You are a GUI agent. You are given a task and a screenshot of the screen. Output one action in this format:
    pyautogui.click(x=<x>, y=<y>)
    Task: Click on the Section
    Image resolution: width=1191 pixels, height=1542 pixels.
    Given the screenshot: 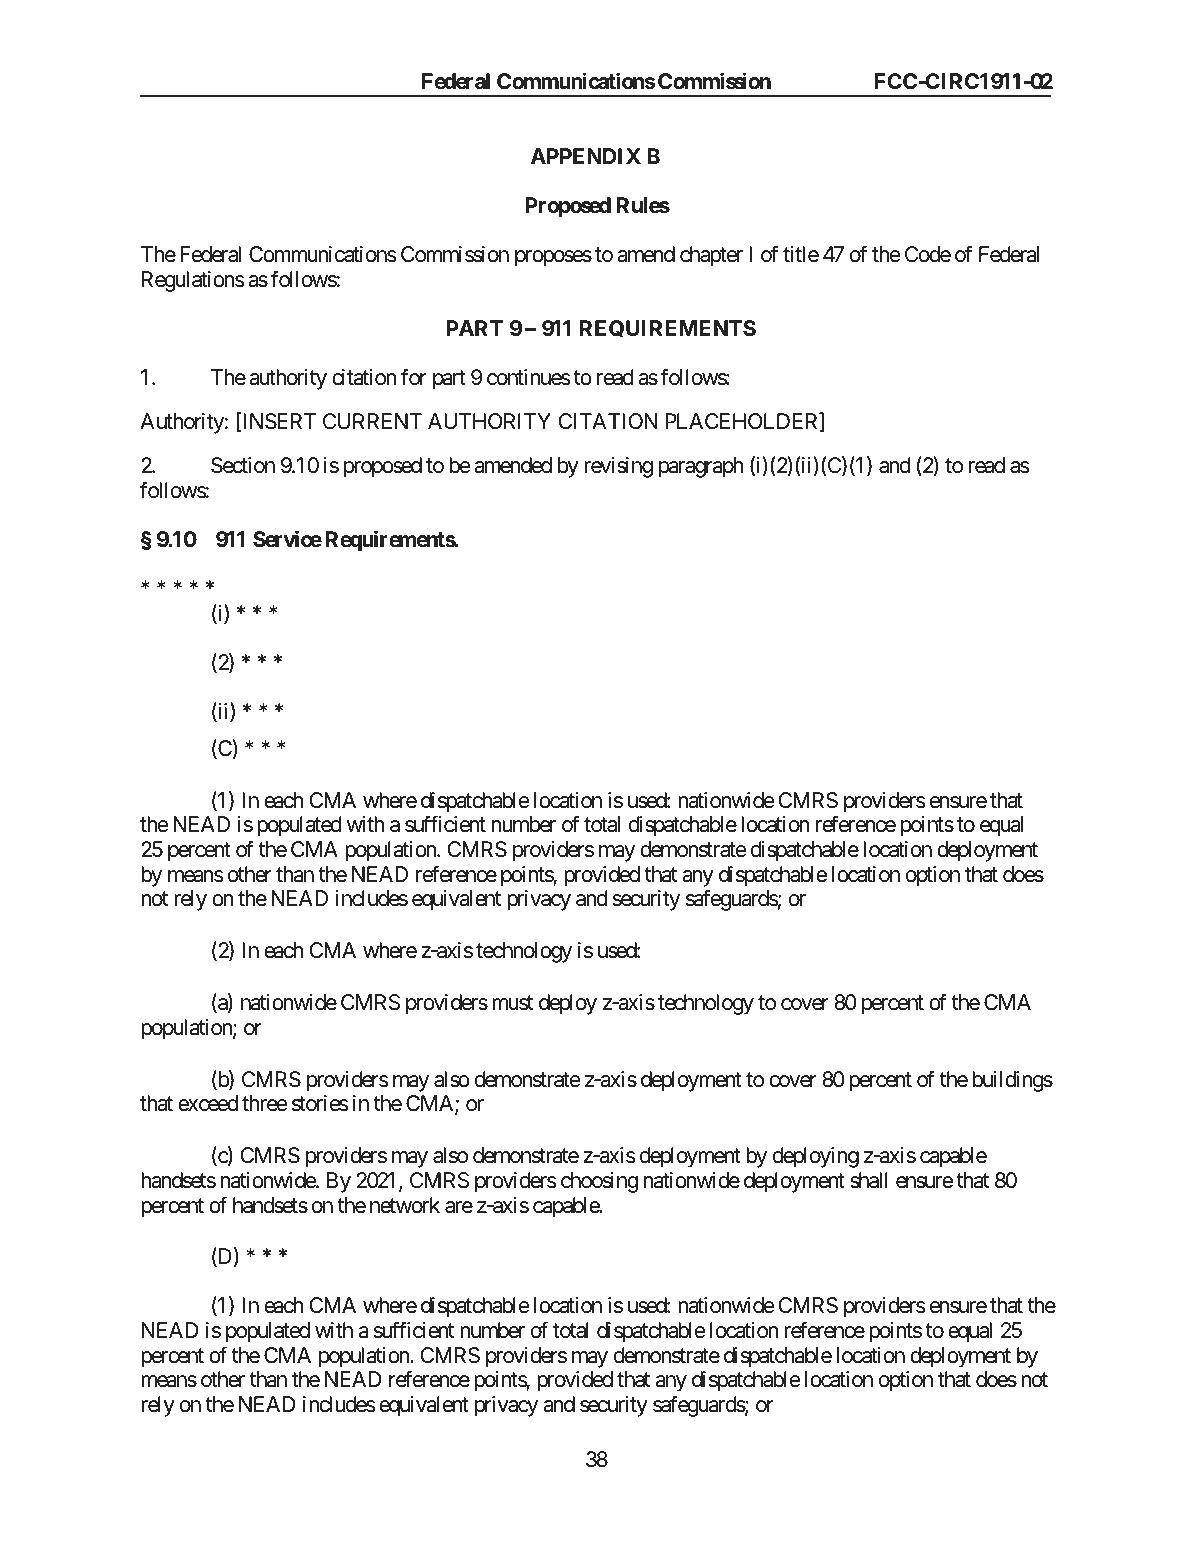 What is the action you would take?
    pyautogui.click(x=243, y=465)
